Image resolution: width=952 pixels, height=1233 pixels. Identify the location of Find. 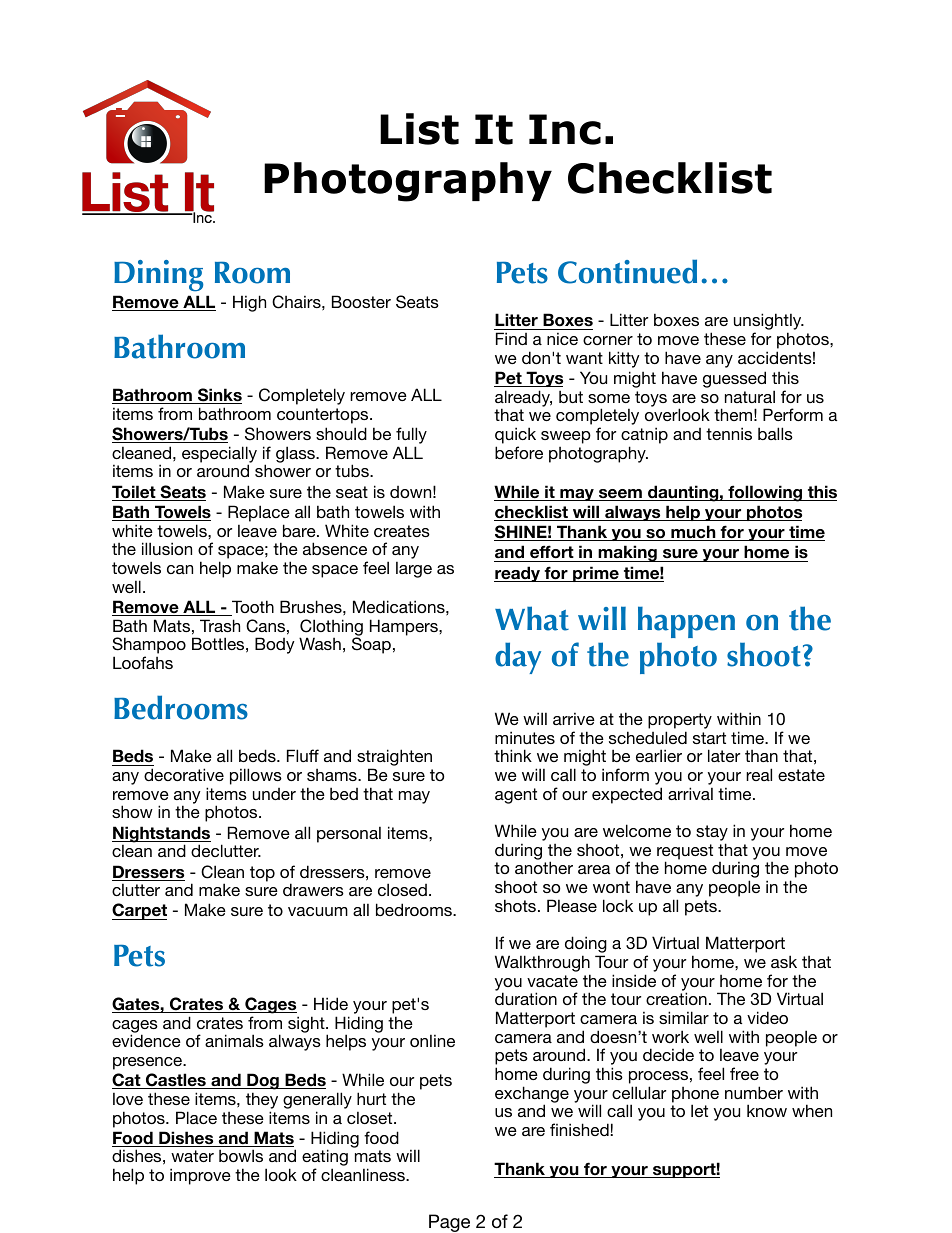
(511, 338).
